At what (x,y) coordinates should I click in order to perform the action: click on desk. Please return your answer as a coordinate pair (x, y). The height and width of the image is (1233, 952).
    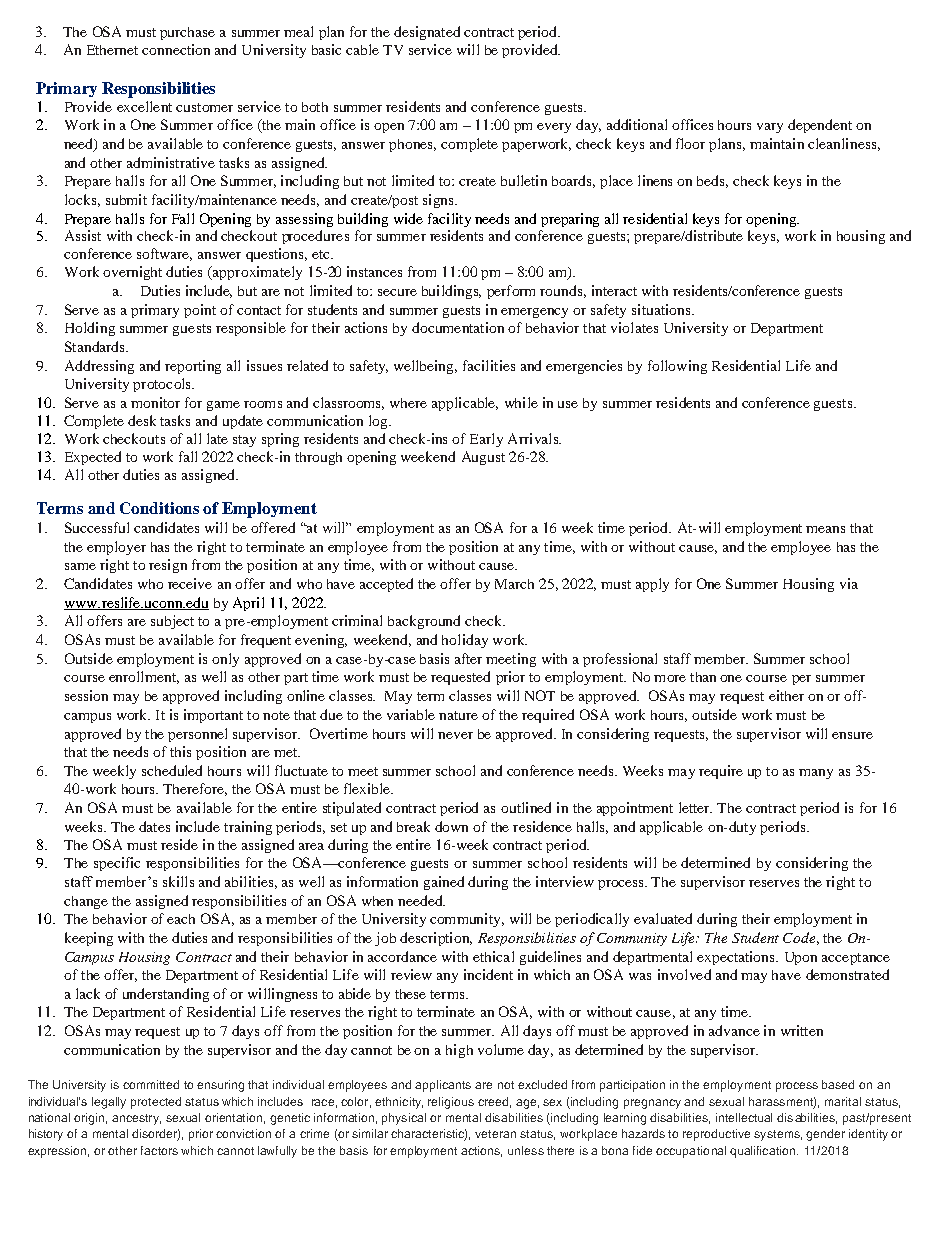
    Looking at the image, I should click on (142, 420).
